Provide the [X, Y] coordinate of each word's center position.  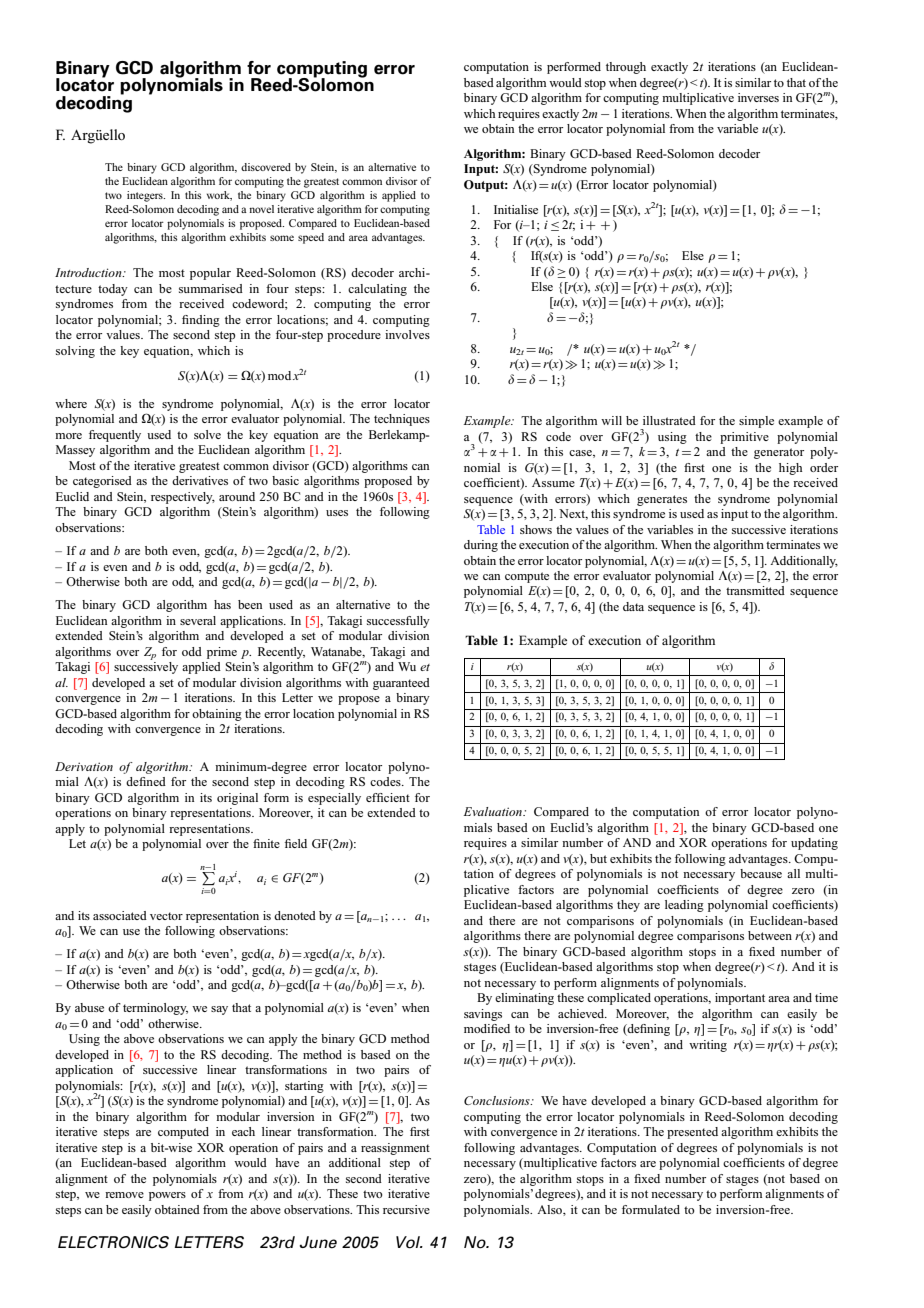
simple [756, 422]
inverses [758, 97]
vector [166, 916]
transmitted [755, 590]
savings [483, 1015]
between [770, 935]
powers [167, 1196]
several [198, 620]
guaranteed [401, 684]
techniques [402, 420]
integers [146, 196]
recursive [406, 1209]
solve [207, 434]
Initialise [516, 209]
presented [692, 1133]
